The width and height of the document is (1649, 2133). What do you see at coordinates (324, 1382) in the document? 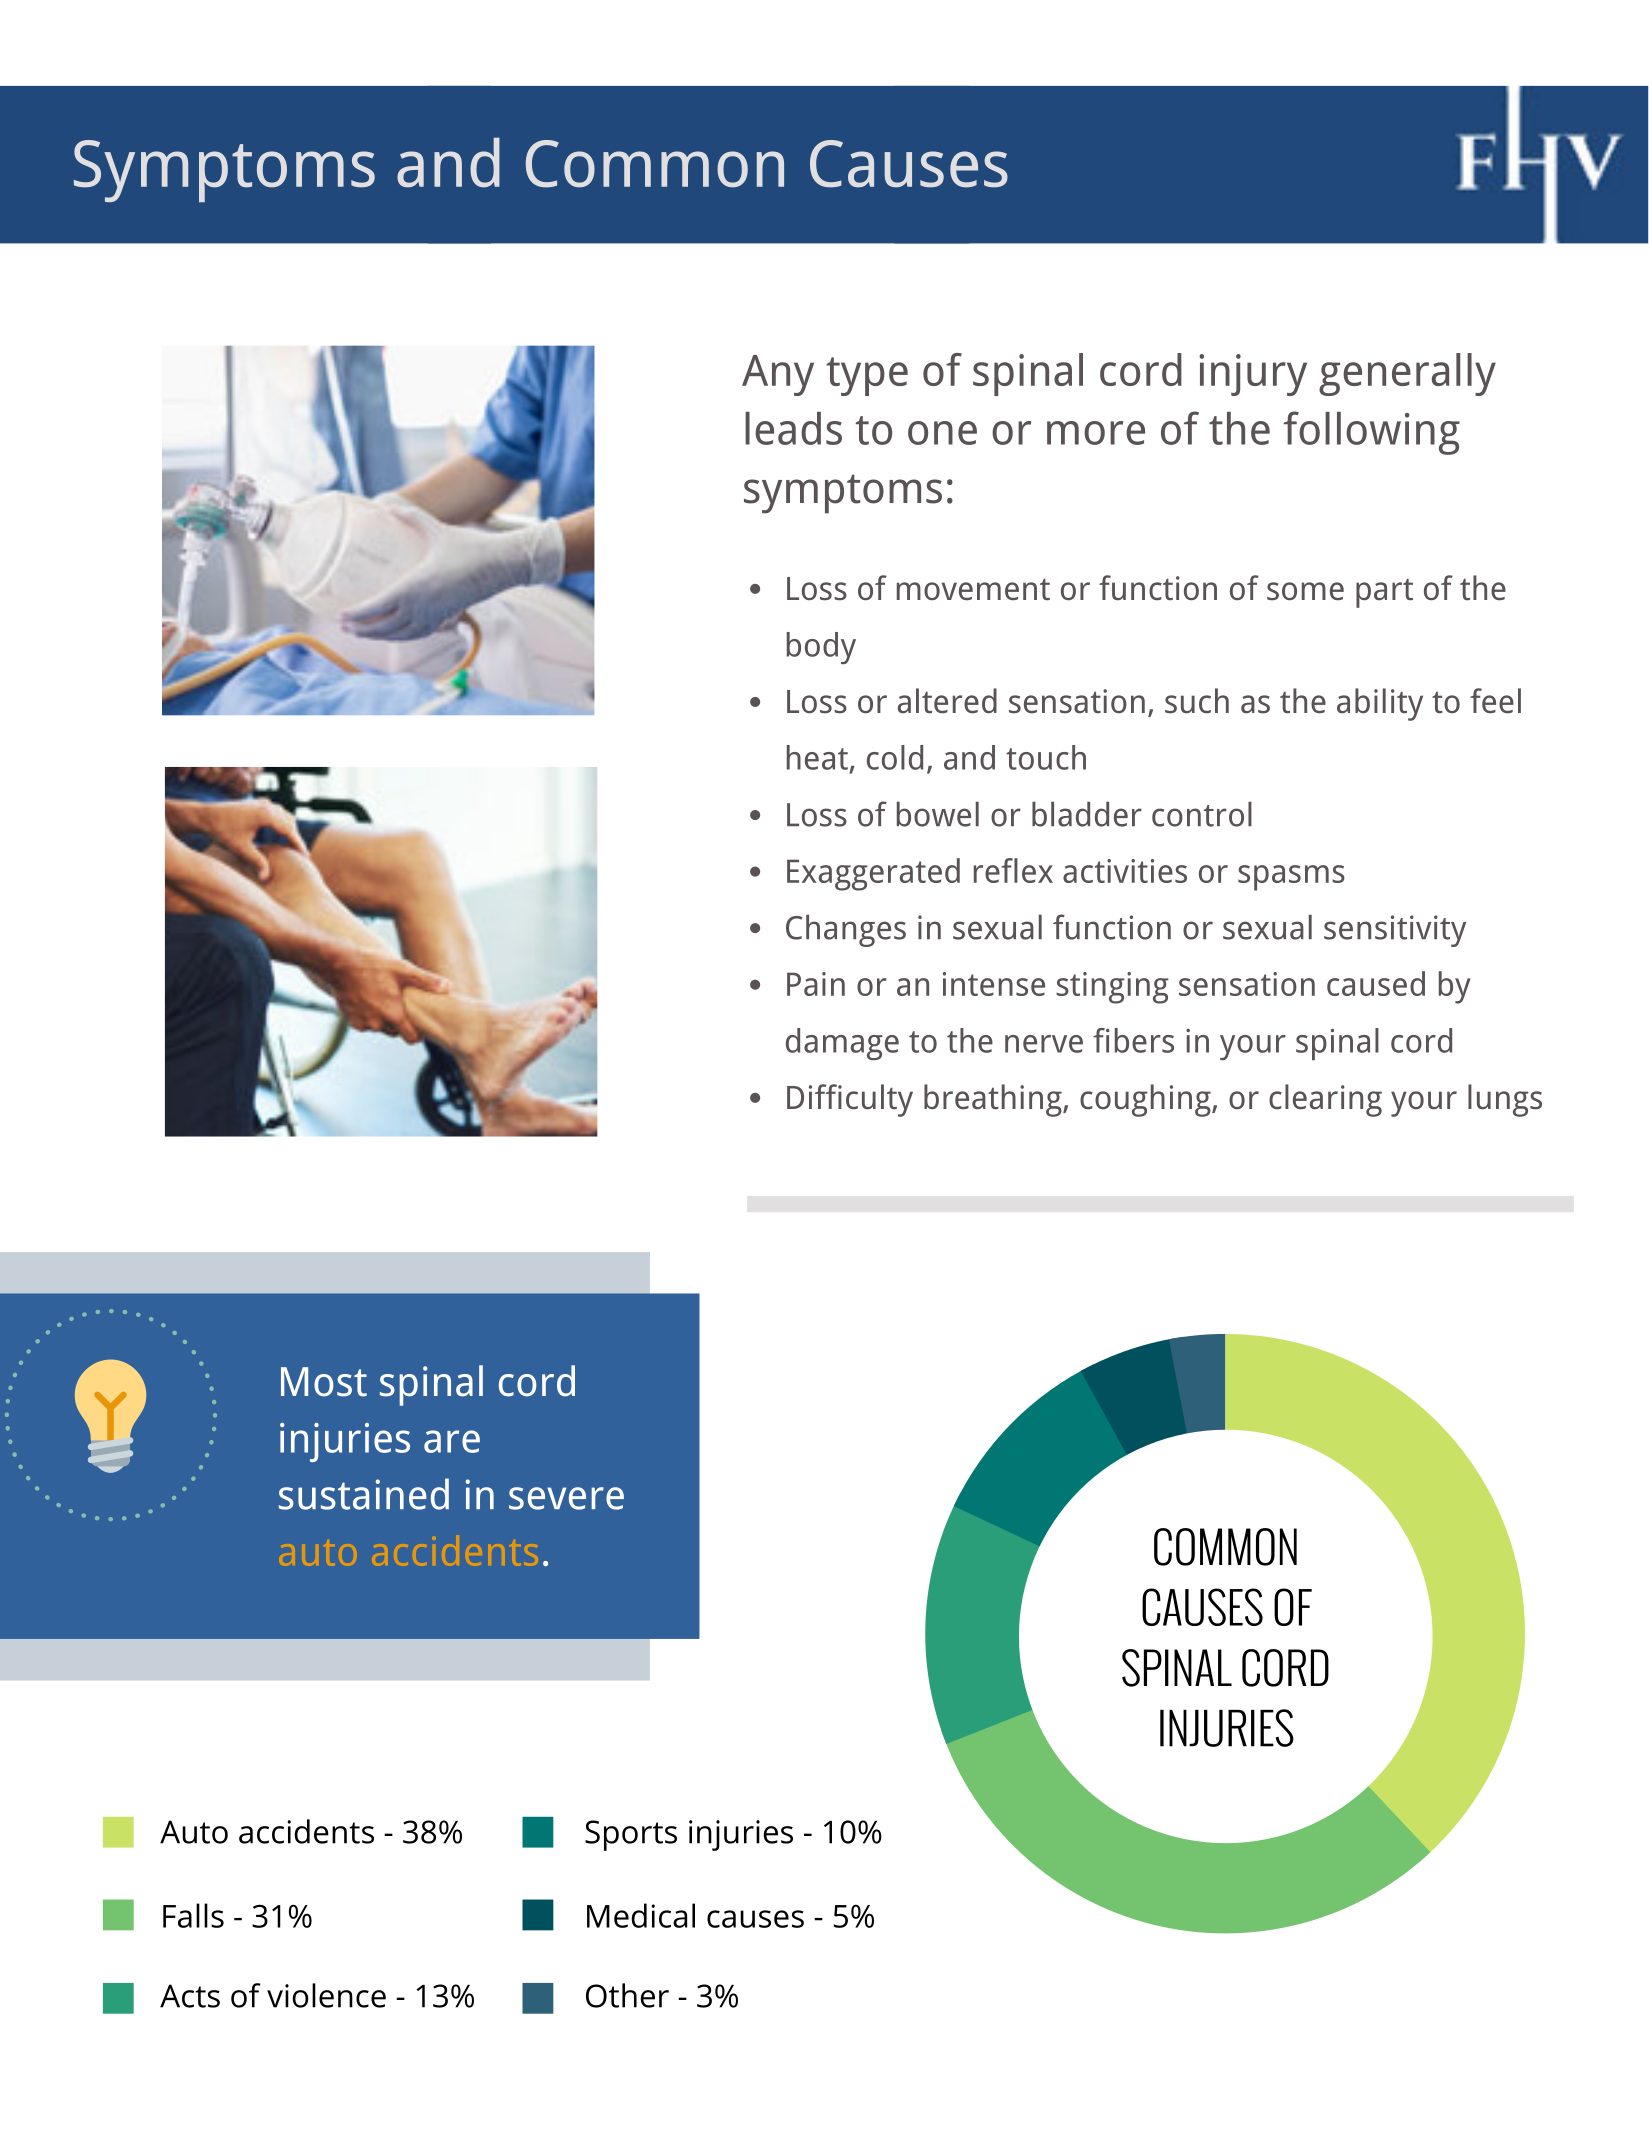
I see `Most` at bounding box center [324, 1382].
